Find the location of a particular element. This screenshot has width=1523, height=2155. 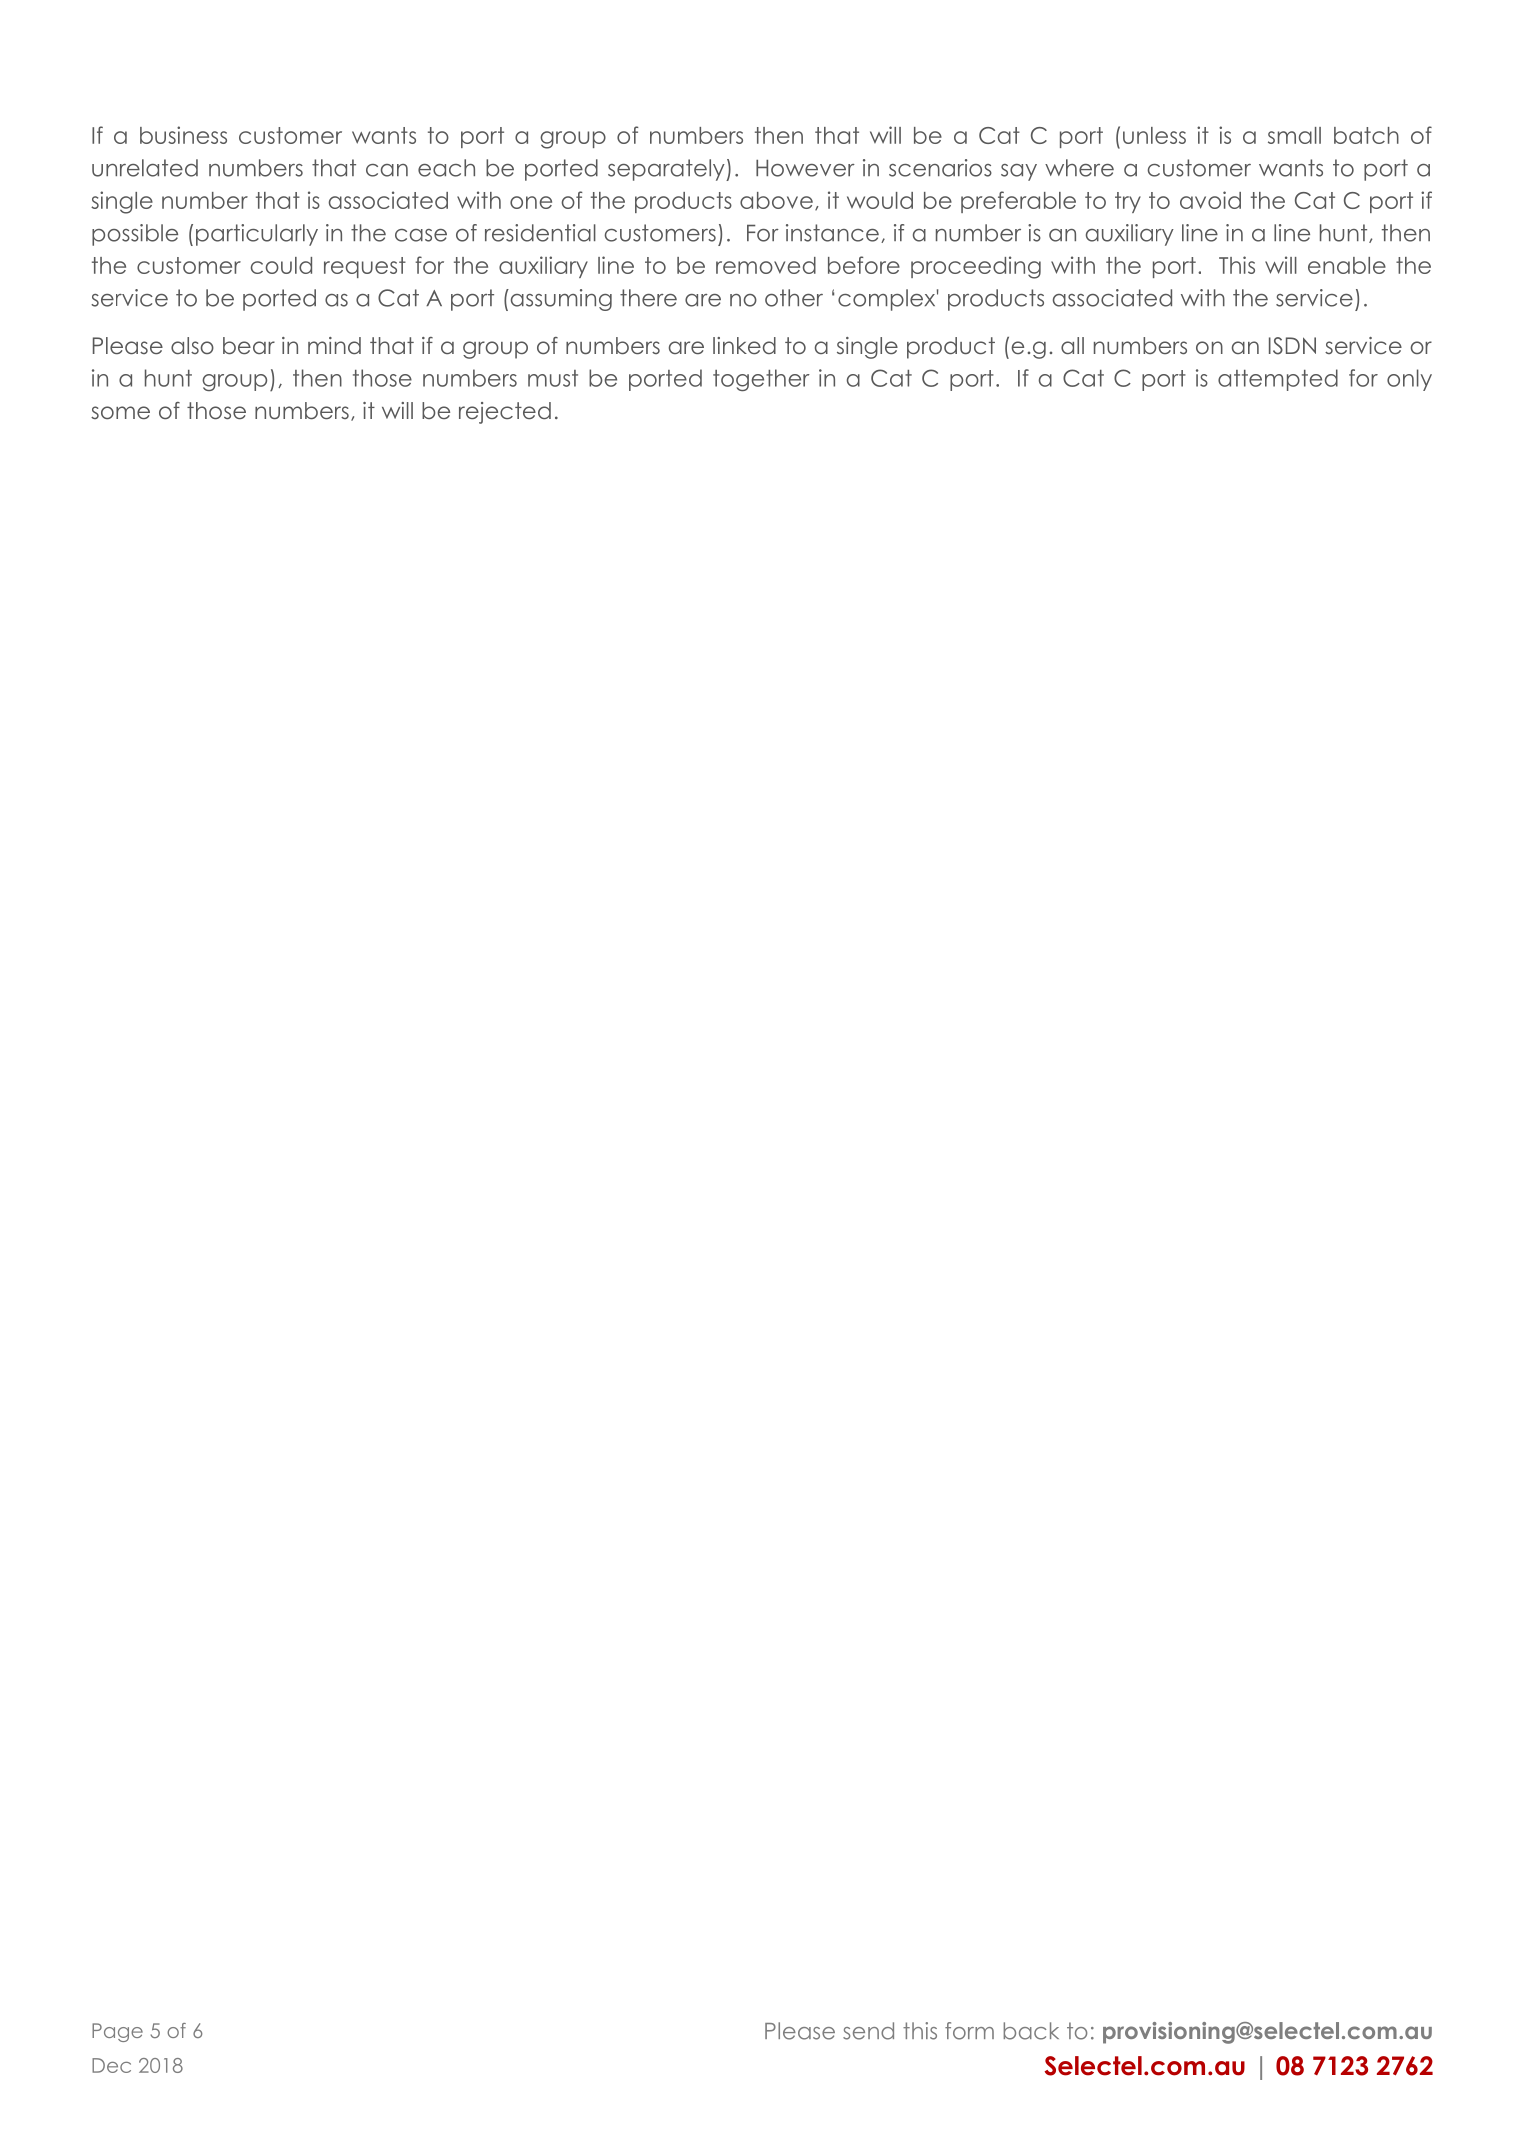

attempted is located at coordinates (1278, 380).
